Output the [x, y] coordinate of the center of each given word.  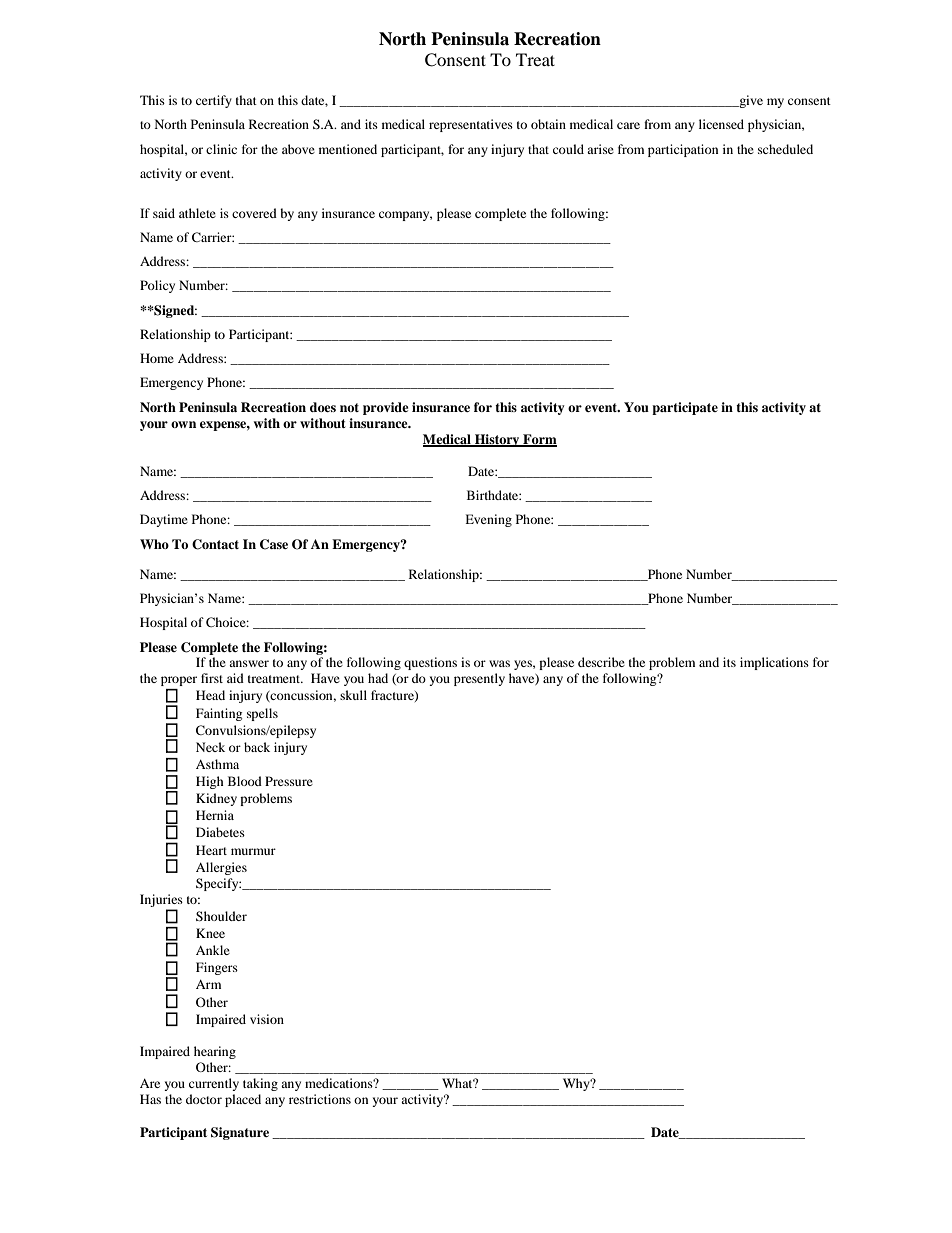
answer [249, 663]
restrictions [320, 1099]
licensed [721, 124]
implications [774, 663]
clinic [221, 149]
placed [243, 1100]
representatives [471, 125]
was [499, 663]
